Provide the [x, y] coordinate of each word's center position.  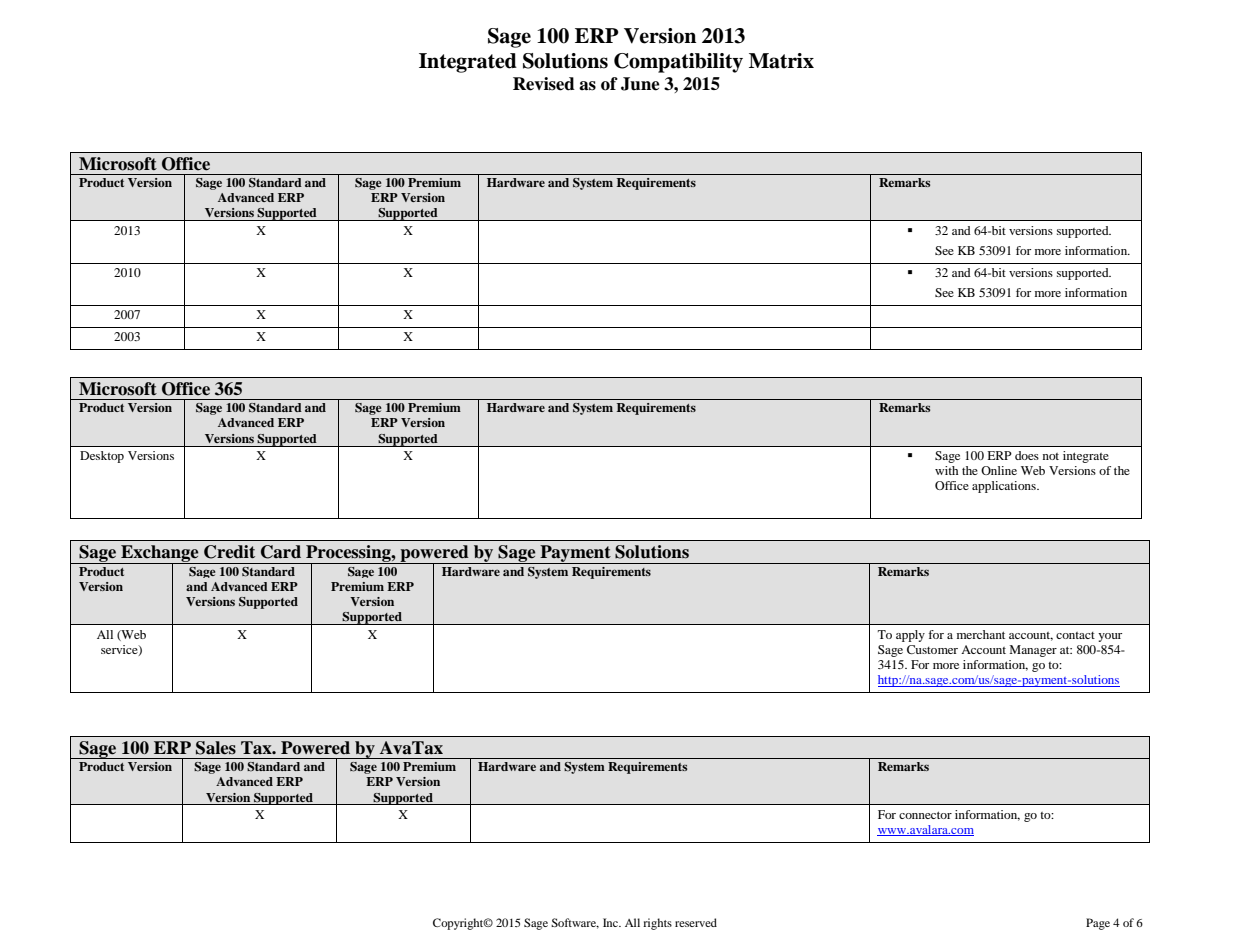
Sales [216, 748]
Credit [229, 552]
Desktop [102, 457]
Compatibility [678, 63]
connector [925, 815]
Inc [611, 922]
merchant [981, 634]
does [1027, 455]
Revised [544, 84]
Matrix [781, 61]
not [1051, 456]
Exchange [160, 555]
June [640, 84]
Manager [1033, 651]
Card [281, 552]
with [946, 470]
